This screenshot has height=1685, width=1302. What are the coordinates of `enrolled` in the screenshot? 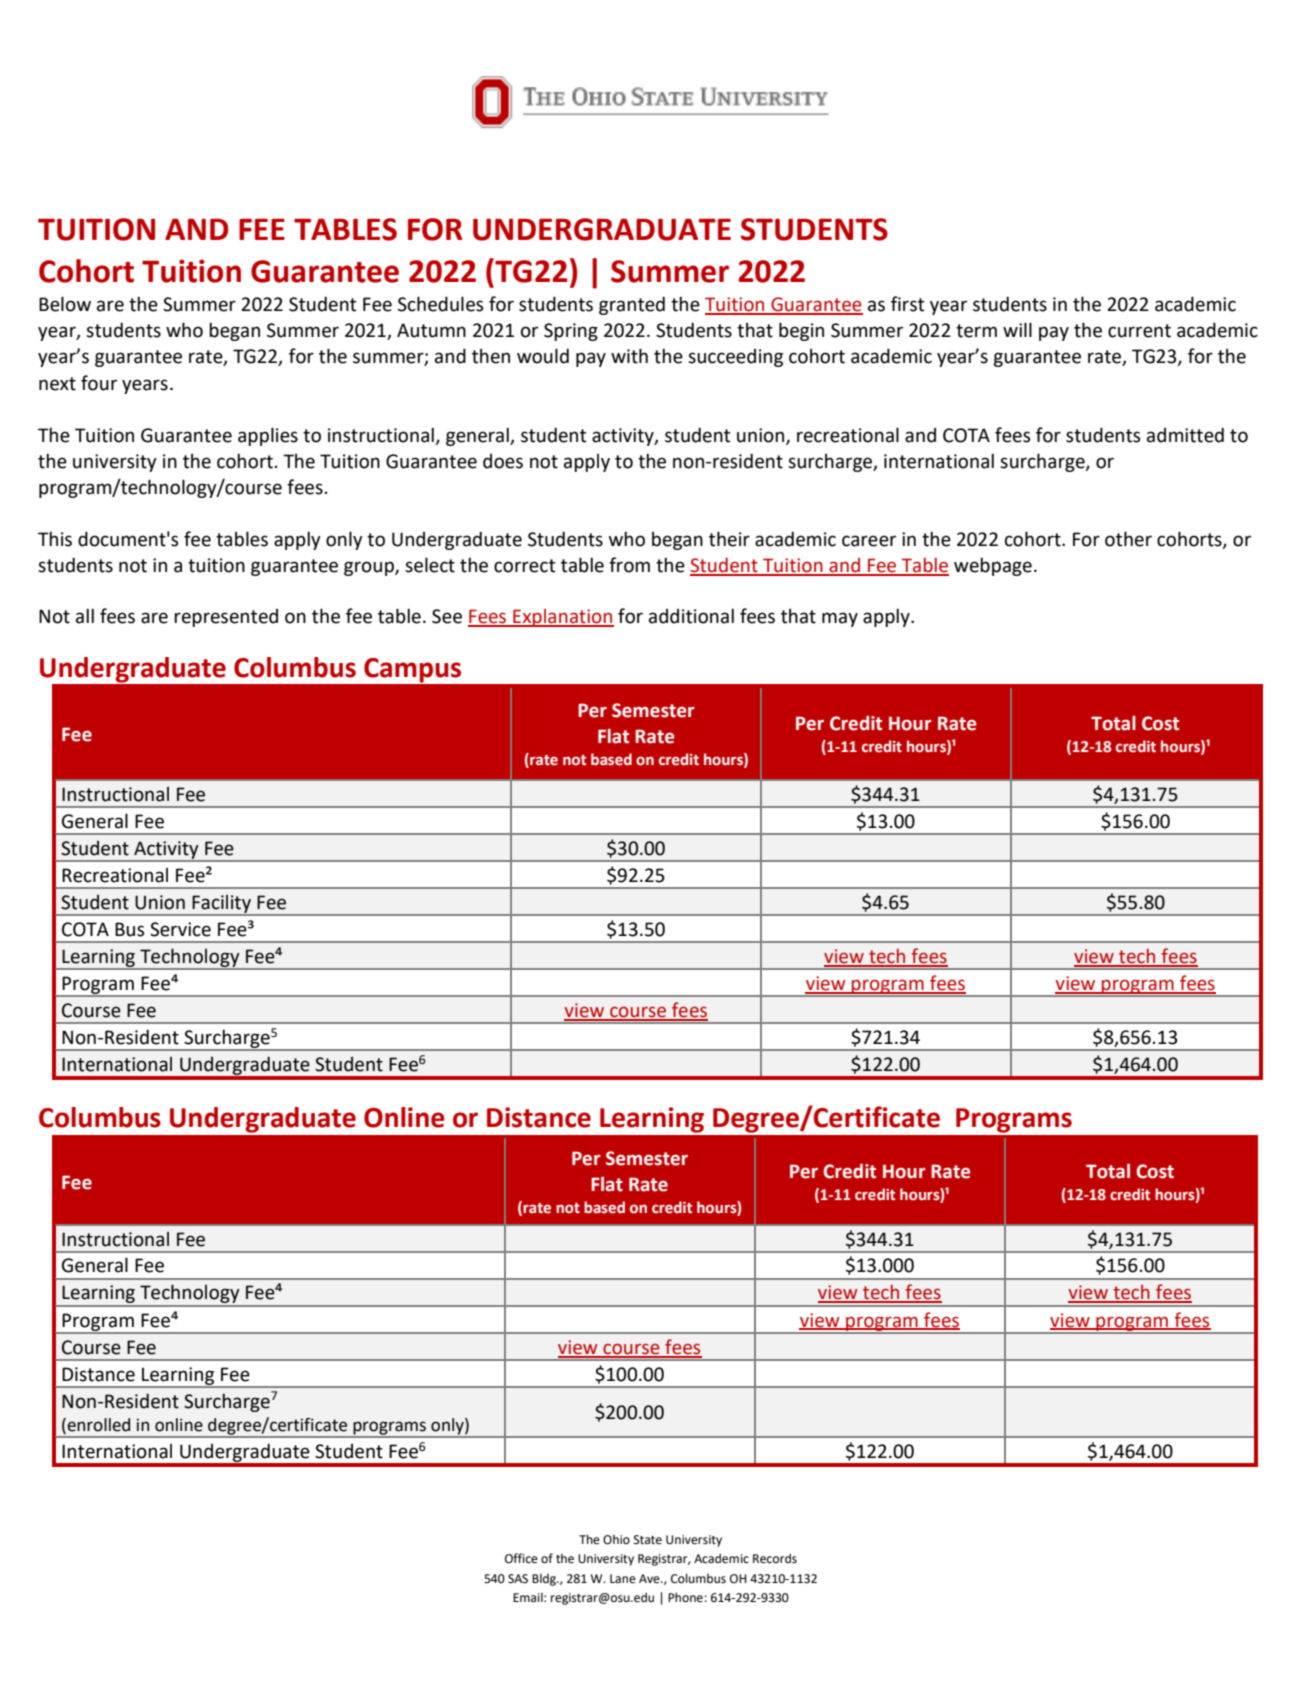 It's located at (98, 1425).
